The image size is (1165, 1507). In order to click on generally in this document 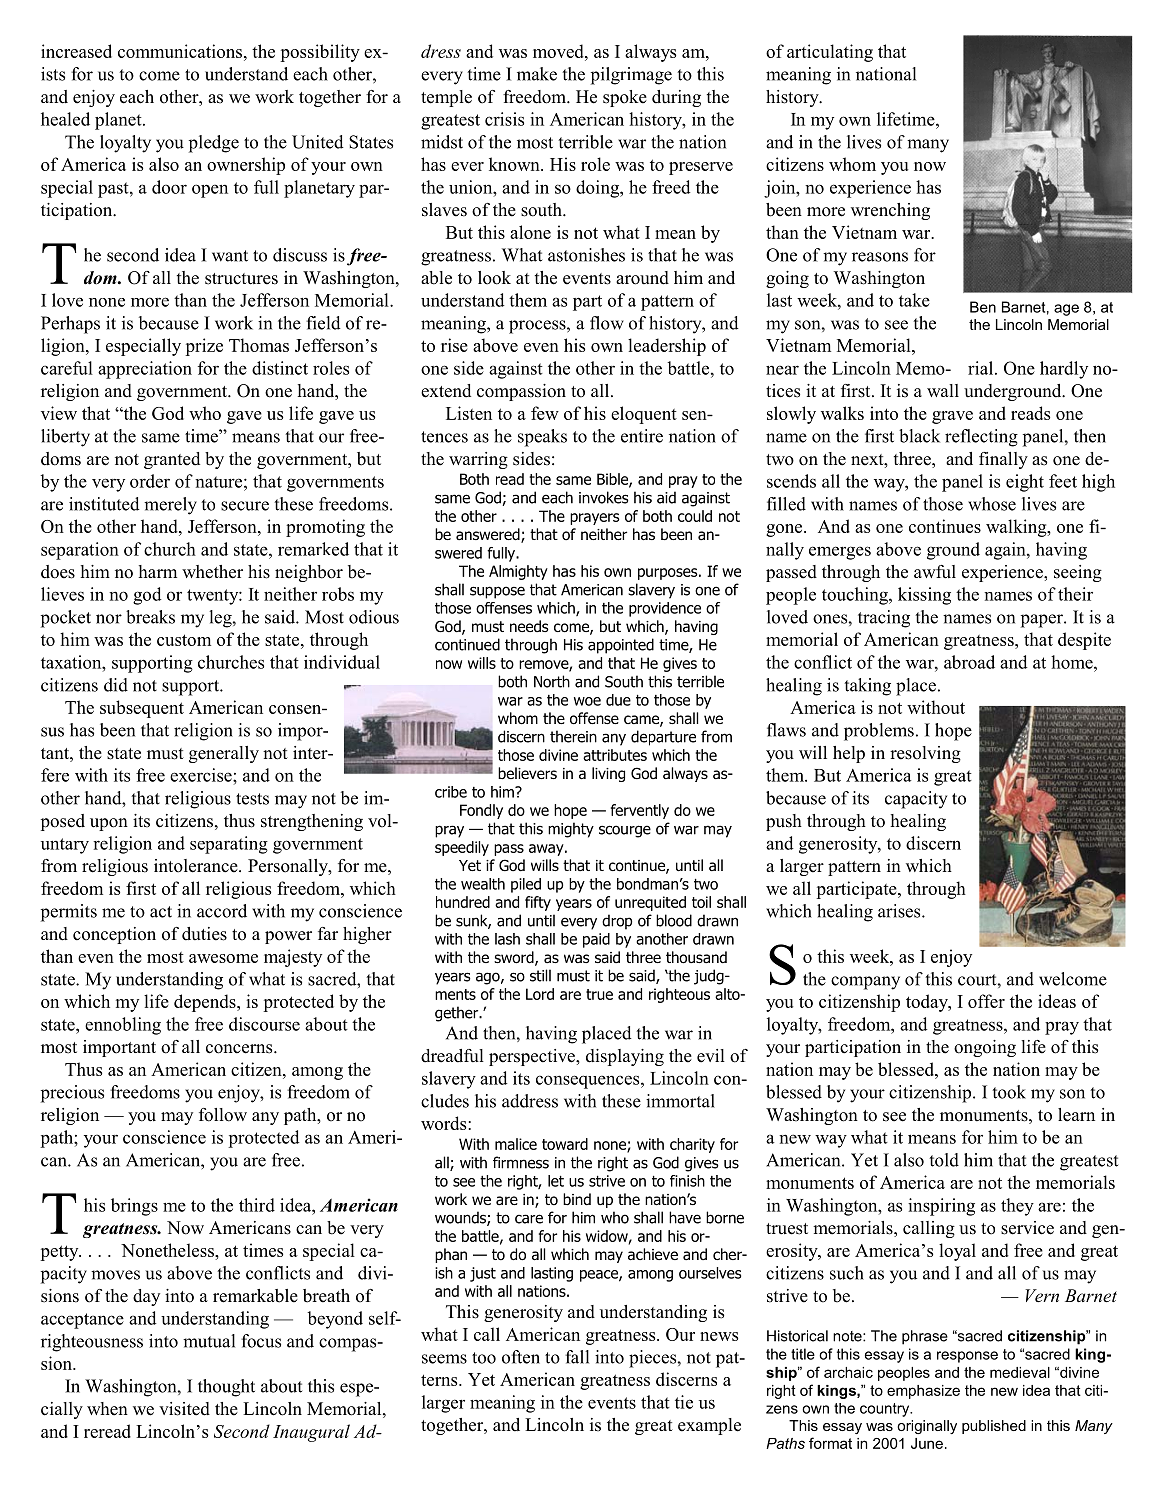, I will do `click(224, 754)`.
